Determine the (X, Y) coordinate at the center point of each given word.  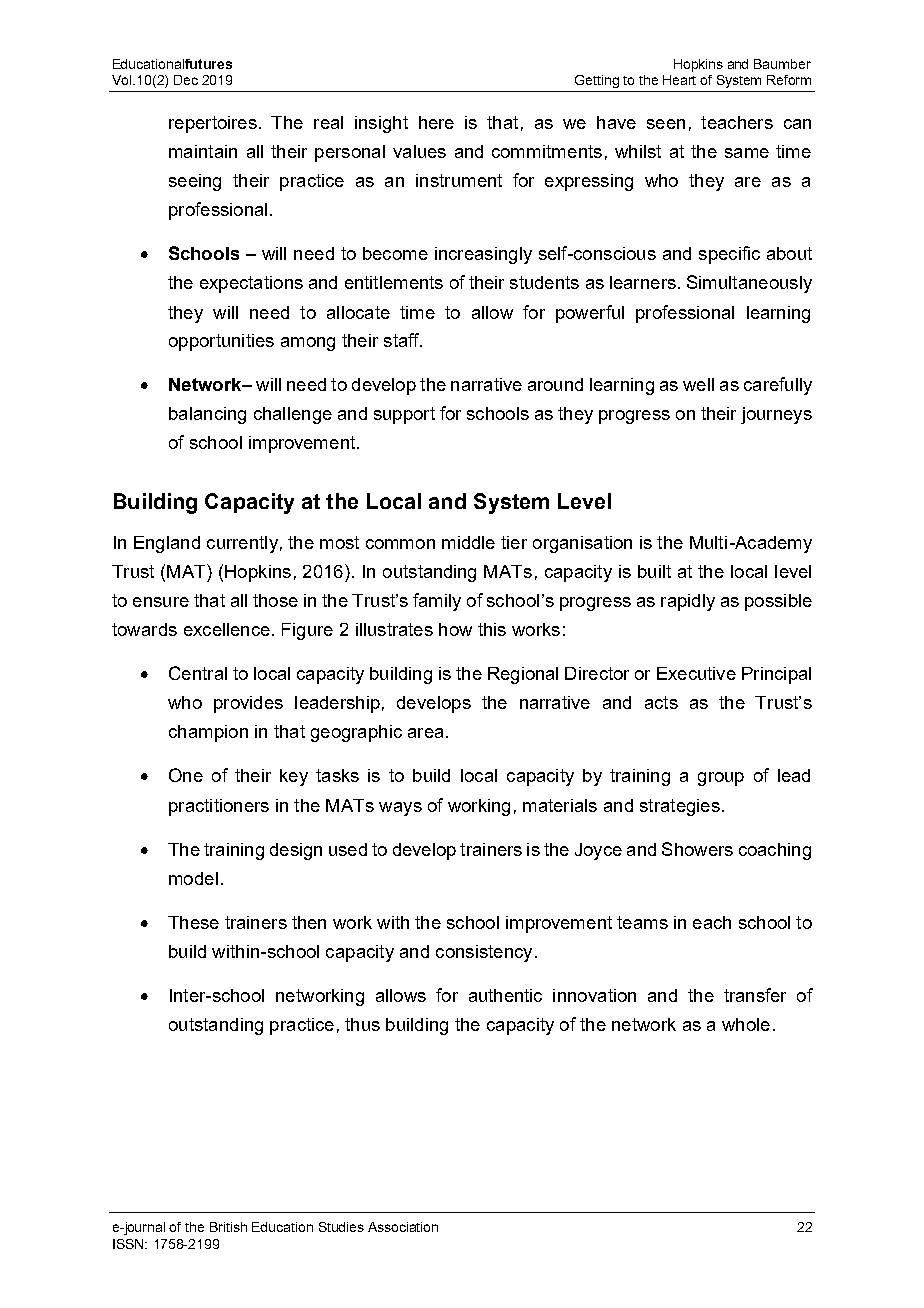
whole (746, 1024)
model (193, 878)
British (228, 1227)
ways (400, 809)
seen (666, 124)
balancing (207, 415)
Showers (697, 849)
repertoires (213, 124)
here (436, 122)
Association (403, 1227)
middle (468, 542)
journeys (776, 415)
